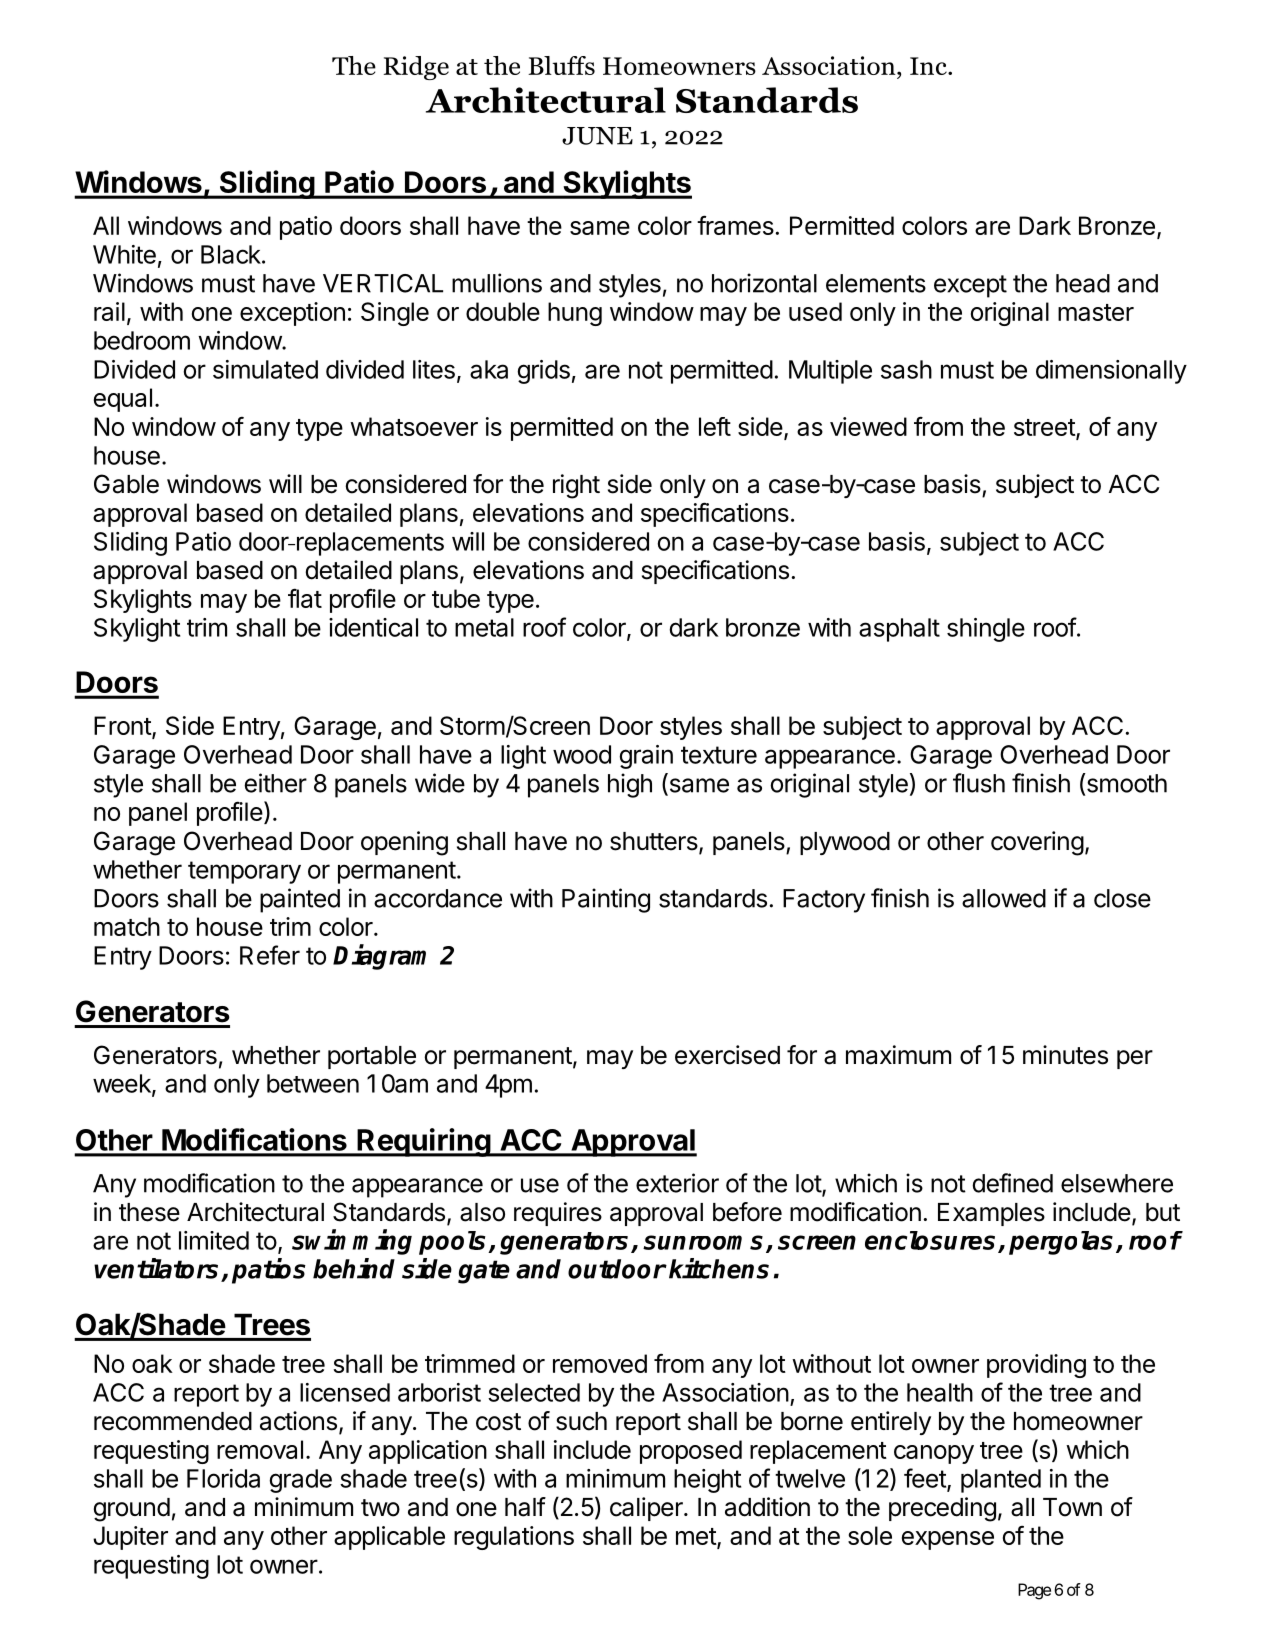  What do you see at coordinates (244, 872) in the page?
I see `temporary` at bounding box center [244, 872].
